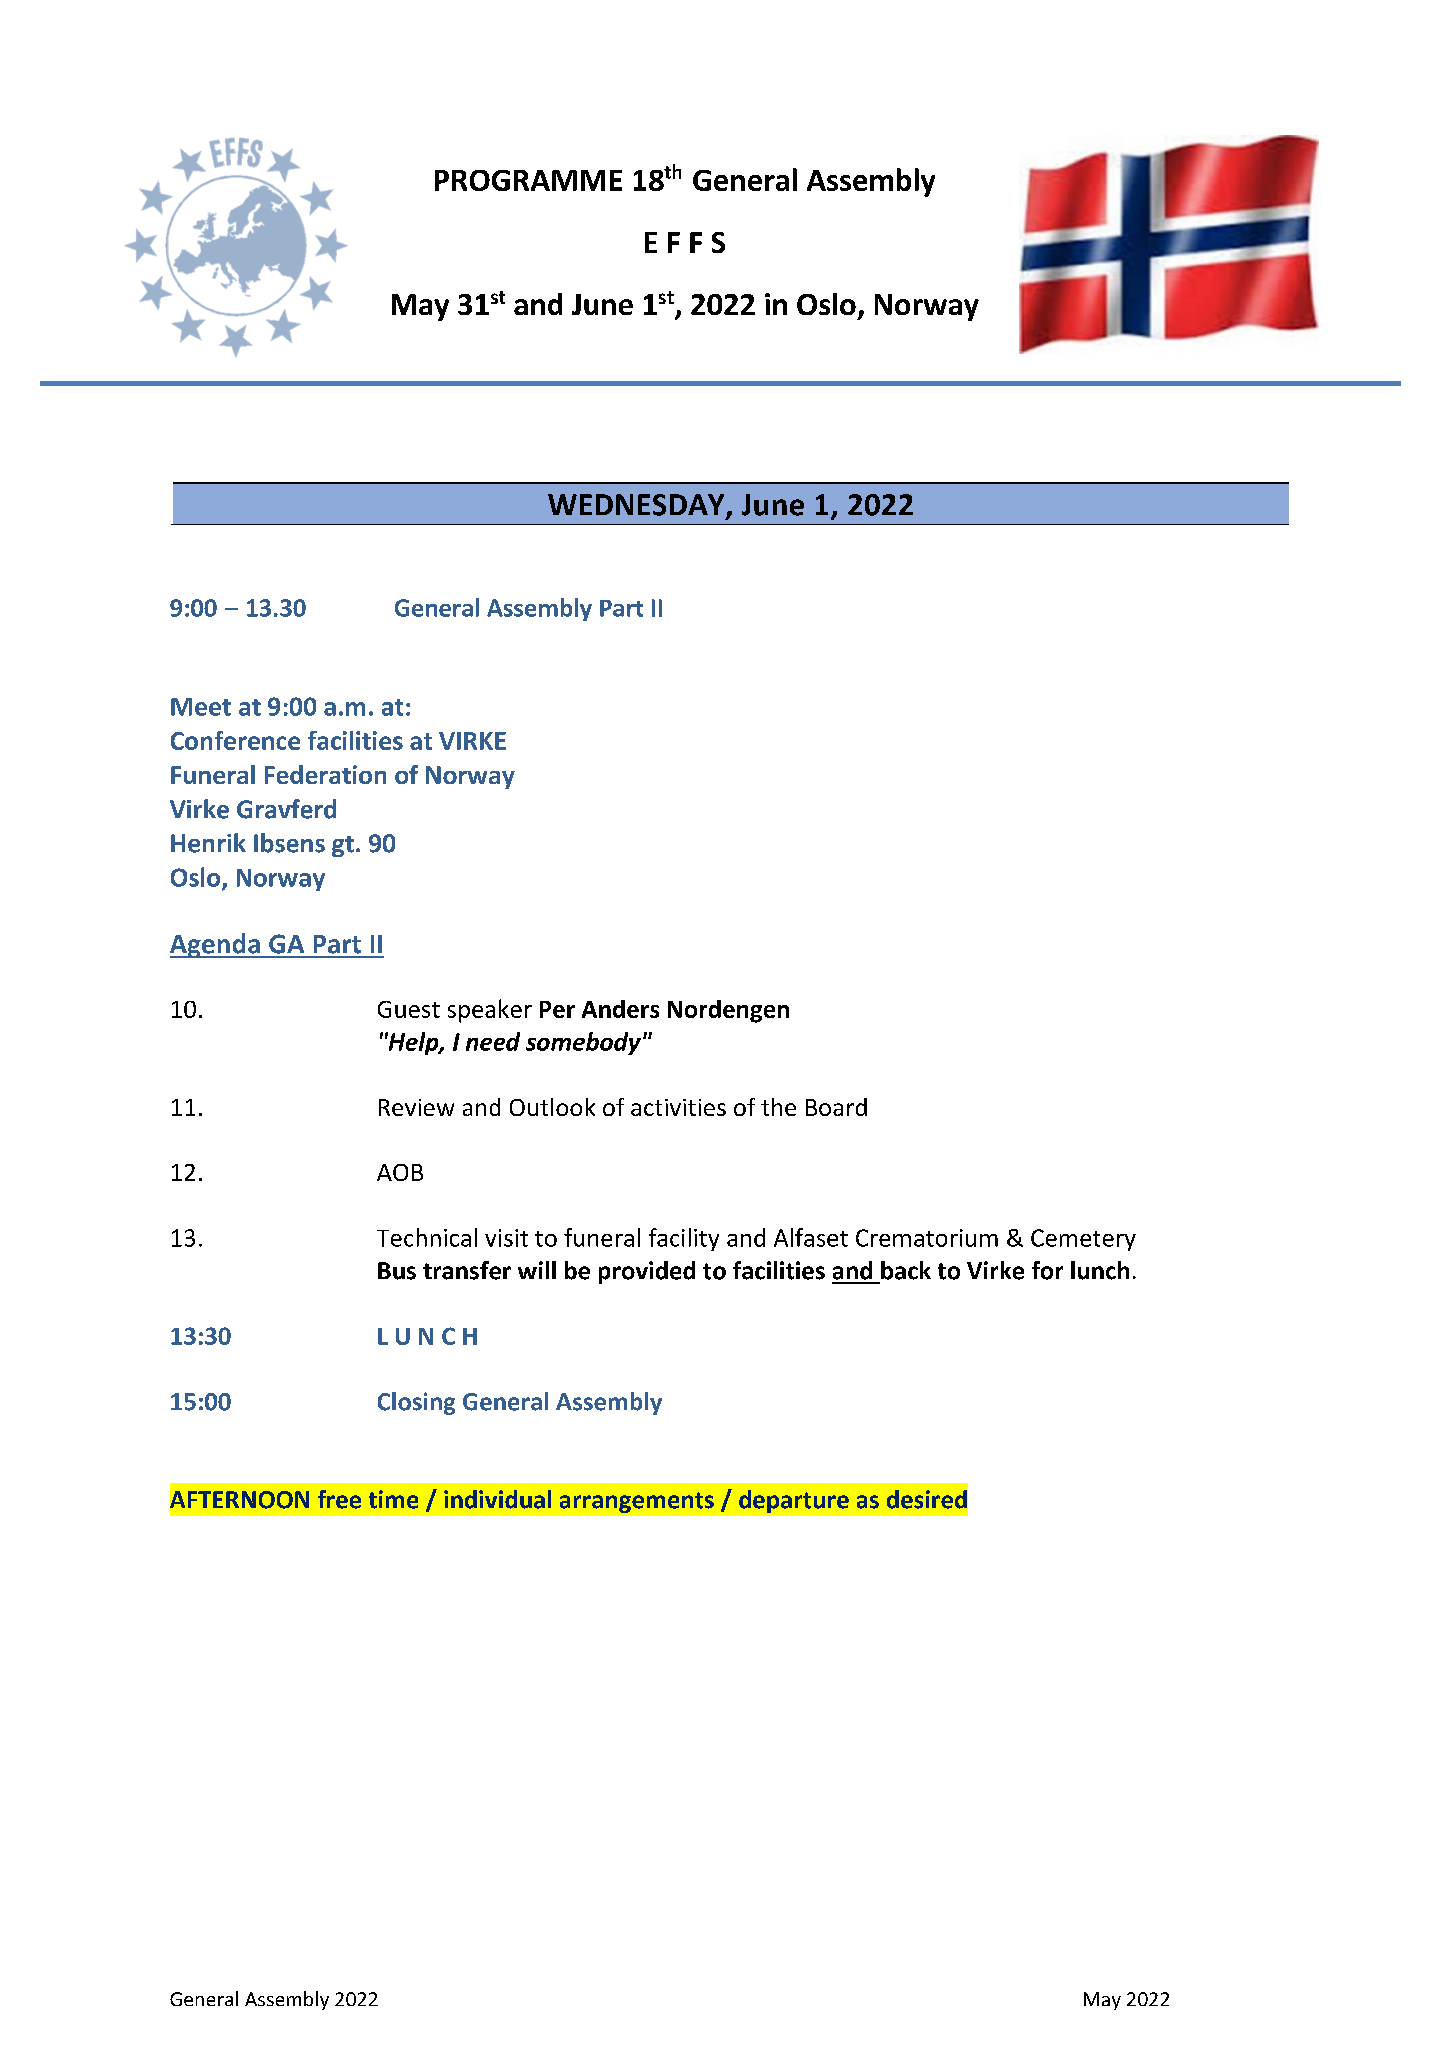 This screenshot has height=2051, width=1449. Describe the element at coordinates (339, 1499) in the screenshot. I see `free` at that location.
